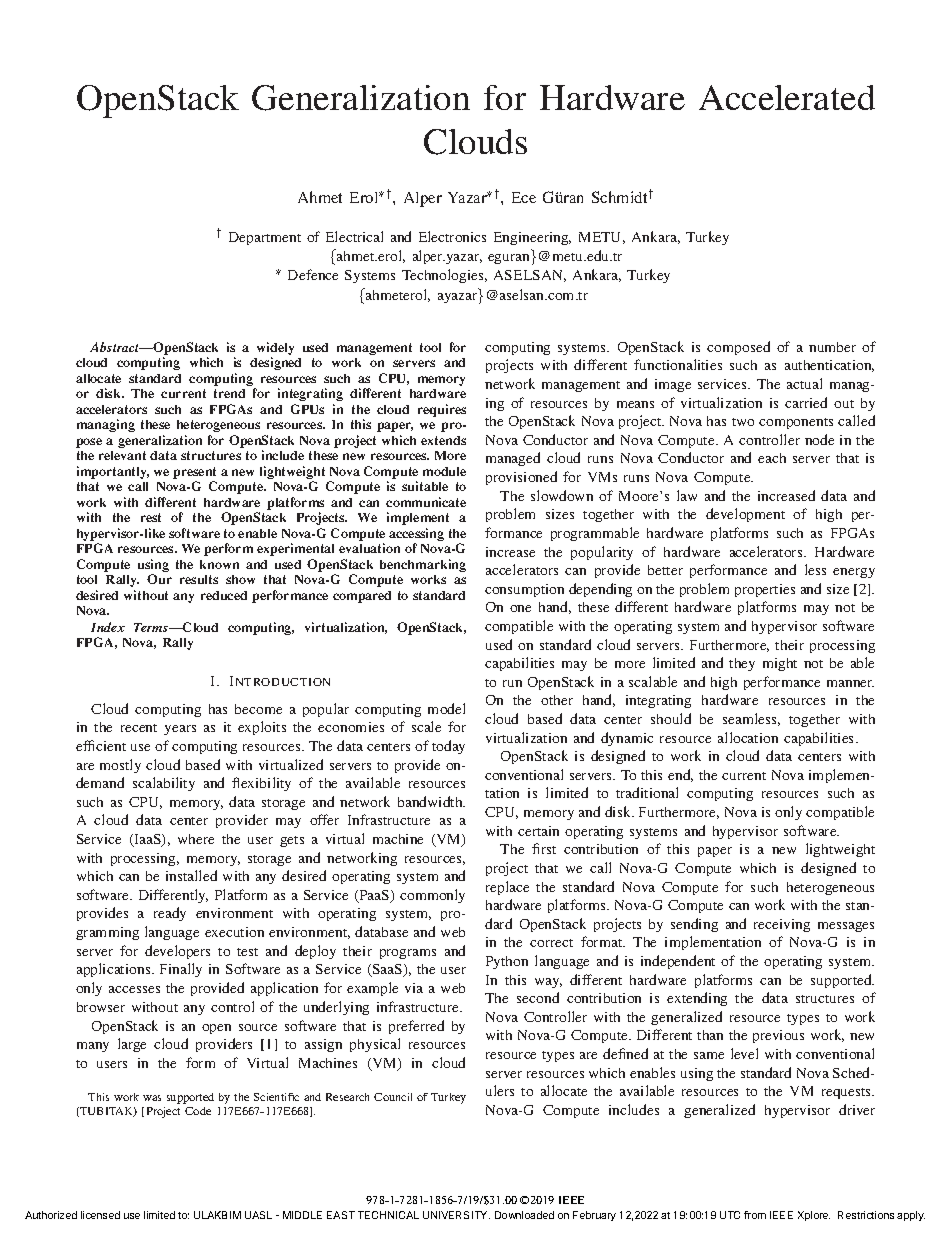 The width and height of the screenshot is (952, 1233). Describe the element at coordinates (452, 236) in the screenshot. I see `Electronics` at that location.
